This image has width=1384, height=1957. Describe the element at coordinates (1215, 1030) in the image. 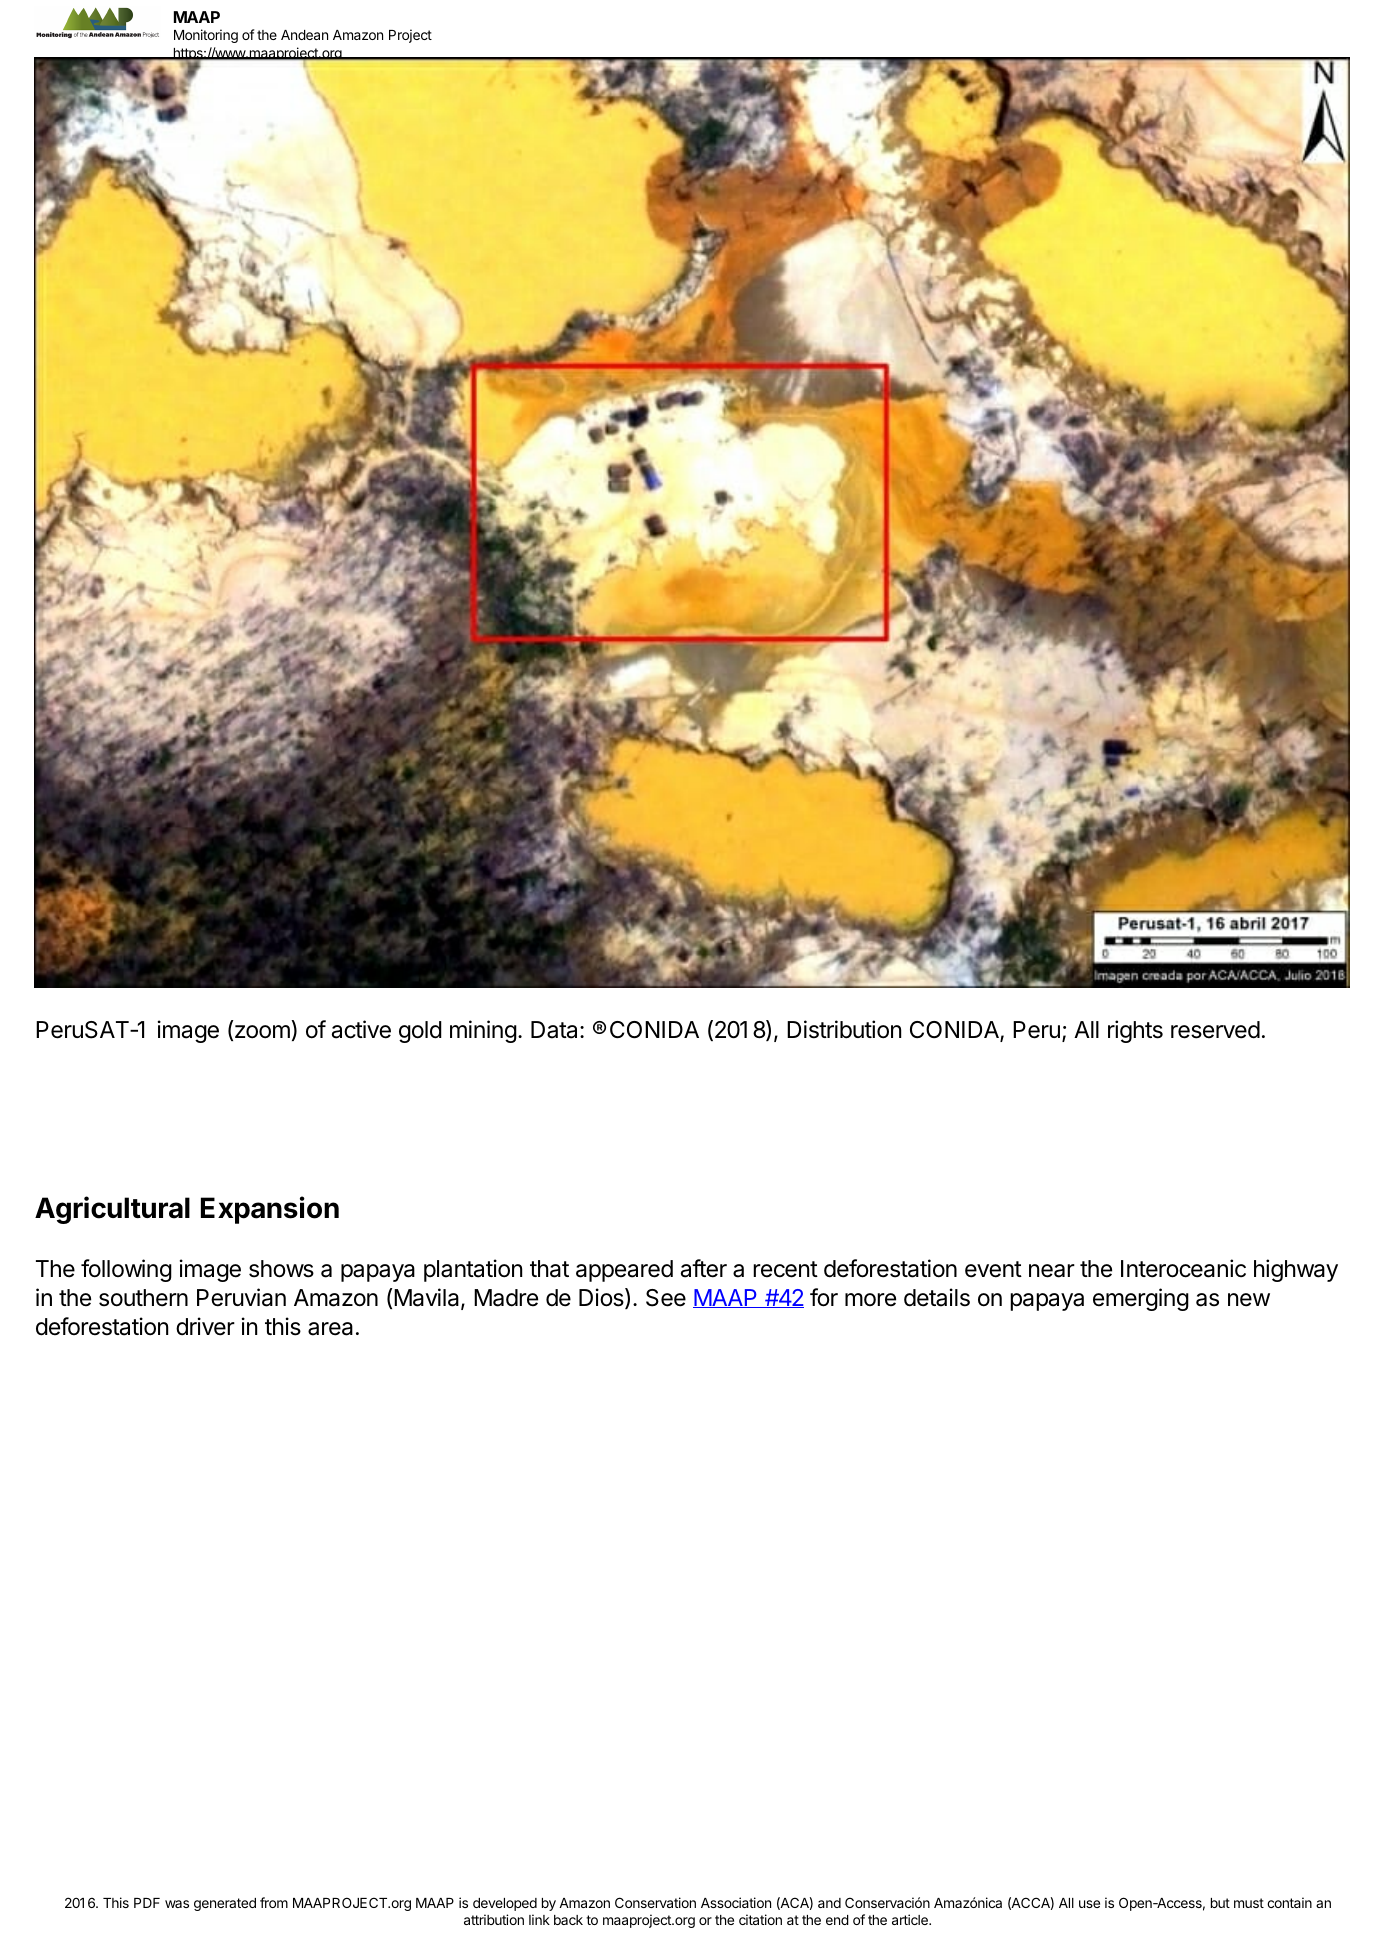

I see `reserved` at that location.
